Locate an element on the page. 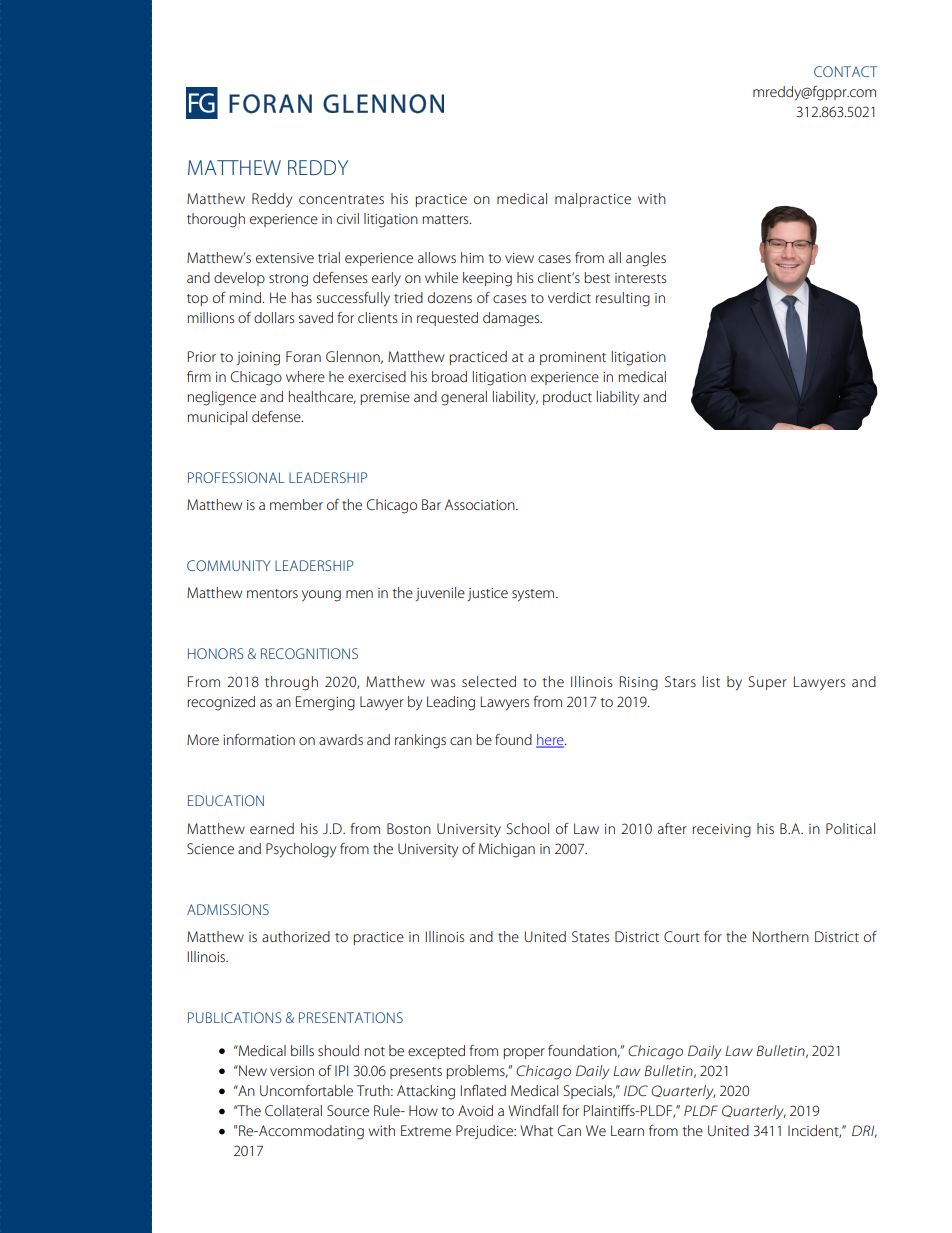  matters is located at coordinates (446, 219).
